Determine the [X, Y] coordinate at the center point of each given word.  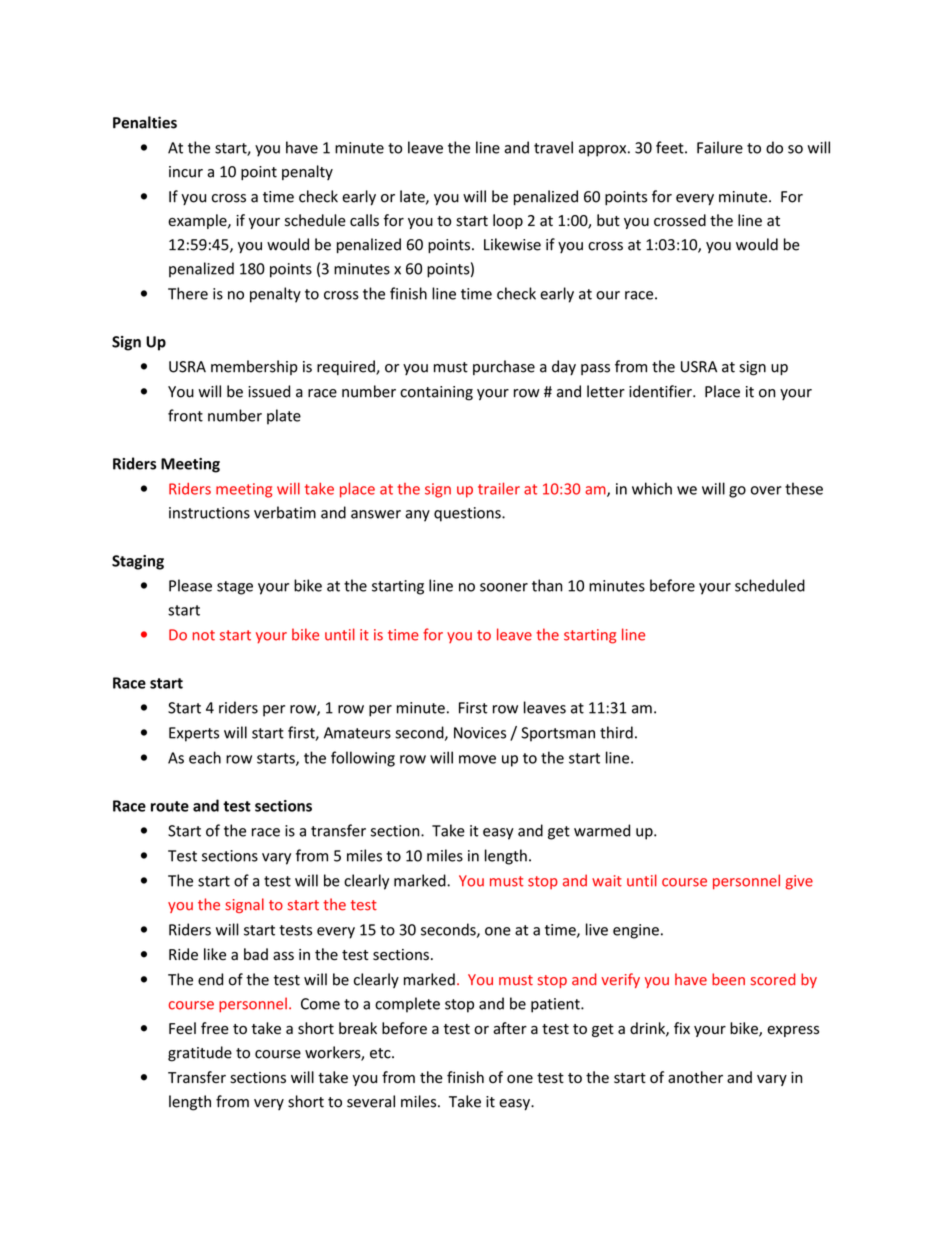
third [616, 732]
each [205, 757]
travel [553, 147]
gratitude [200, 1054]
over [766, 490]
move [477, 759]
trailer [499, 488]
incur [186, 172]
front [185, 415]
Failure [720, 147]
